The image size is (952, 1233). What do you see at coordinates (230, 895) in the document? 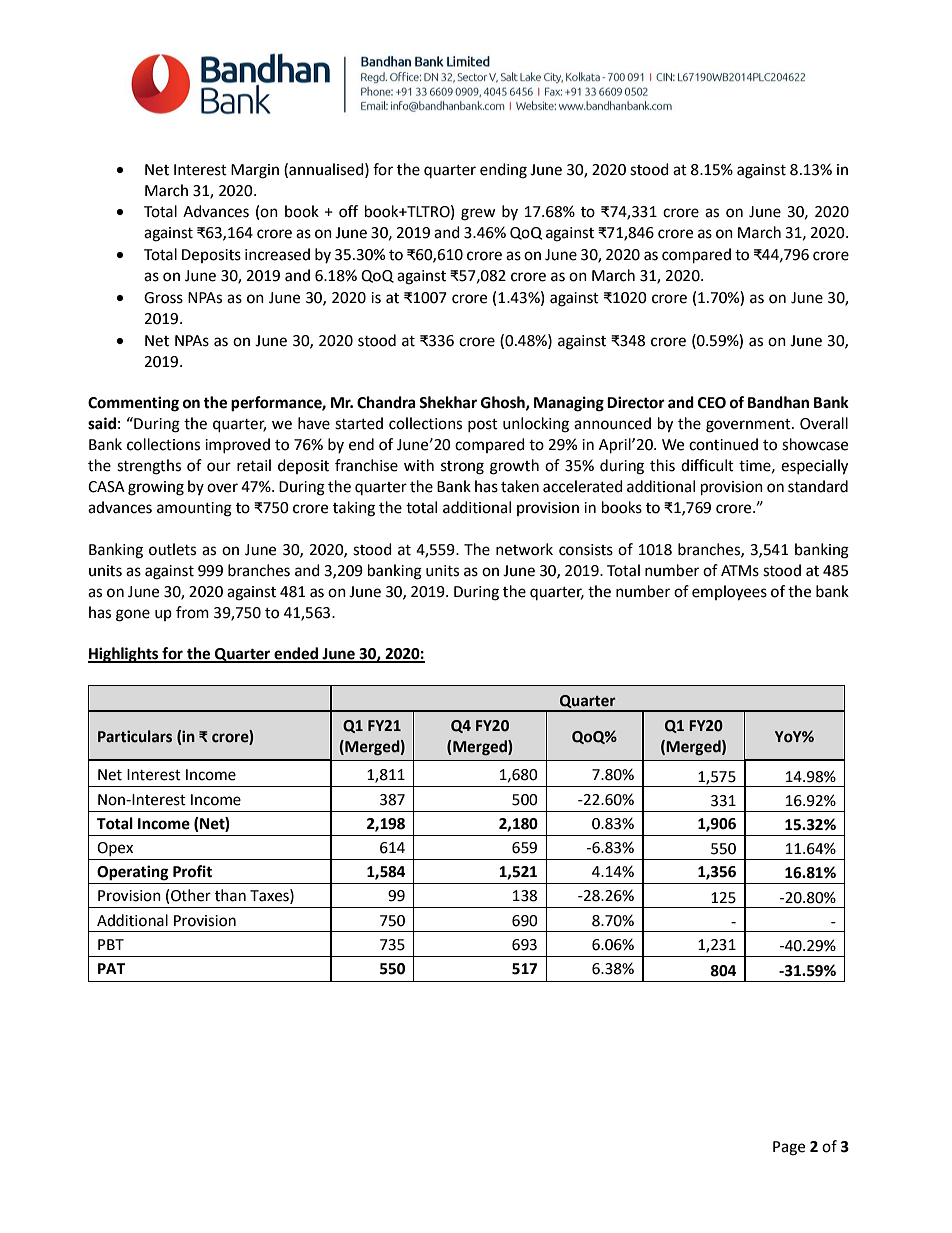
I see `than` at bounding box center [230, 895].
